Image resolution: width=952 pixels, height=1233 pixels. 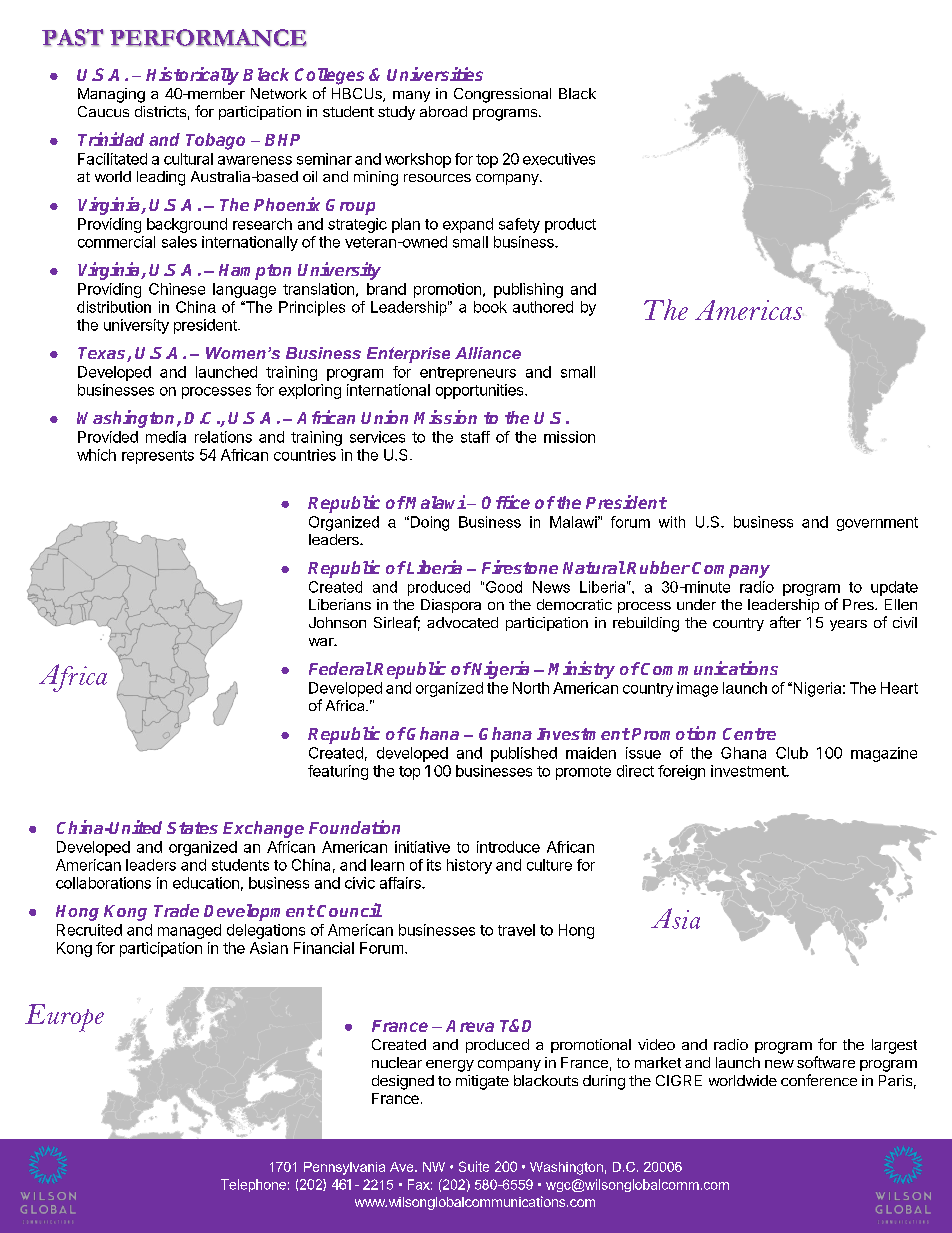 What do you see at coordinates (337, 622) in the screenshot?
I see `Johnson` at bounding box center [337, 622].
